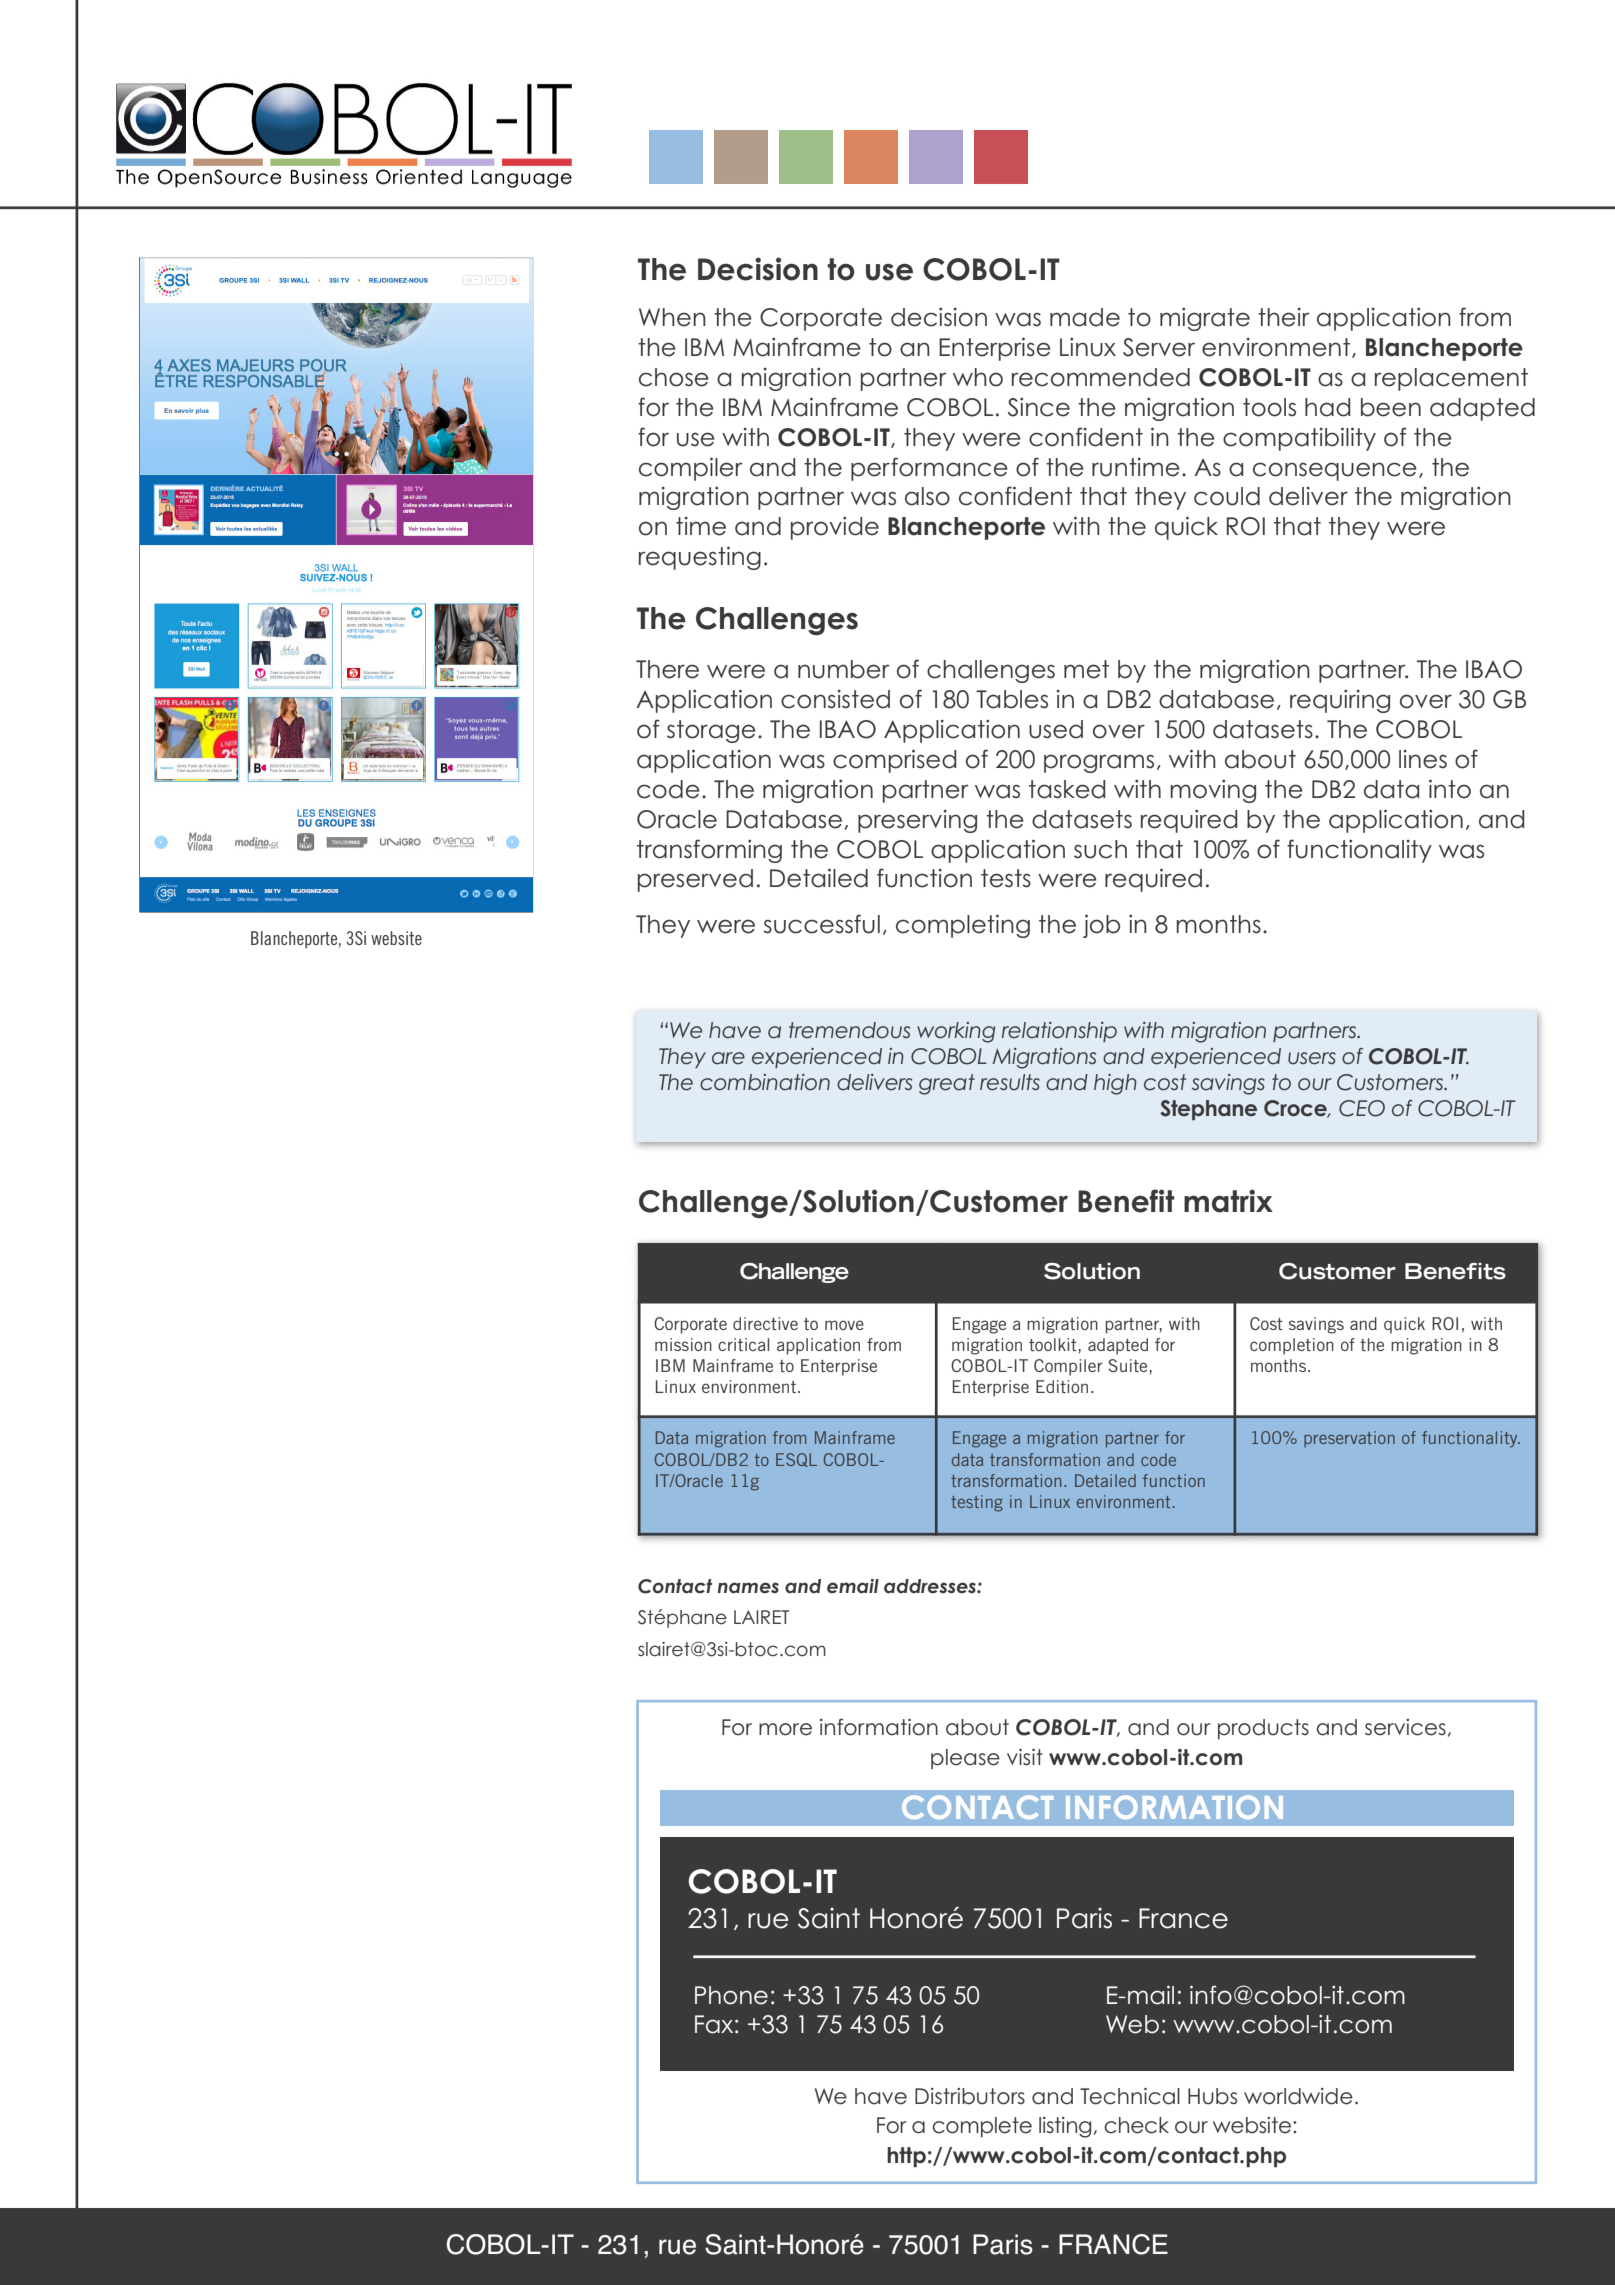  I want to click on services, so click(1405, 1727).
